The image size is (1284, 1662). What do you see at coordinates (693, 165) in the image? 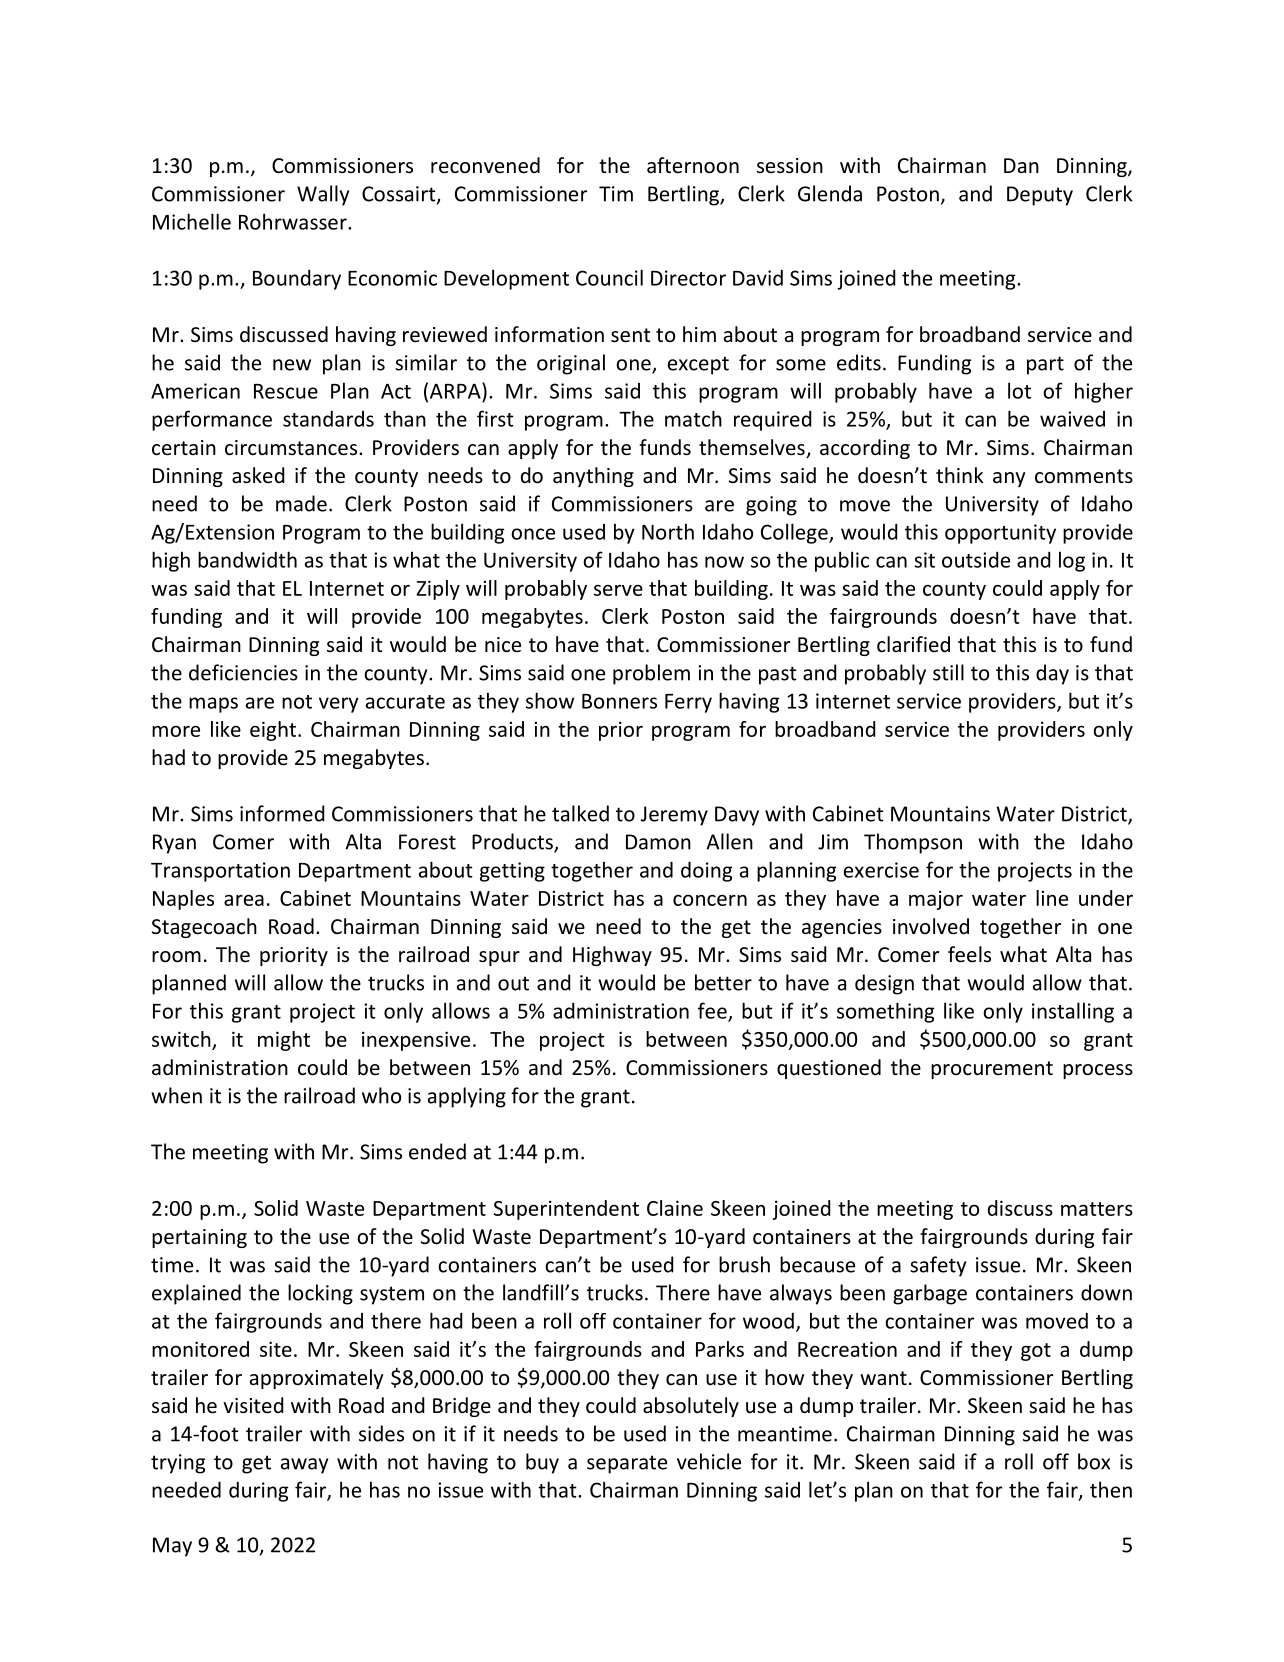
I see `afternoon` at bounding box center [693, 165].
